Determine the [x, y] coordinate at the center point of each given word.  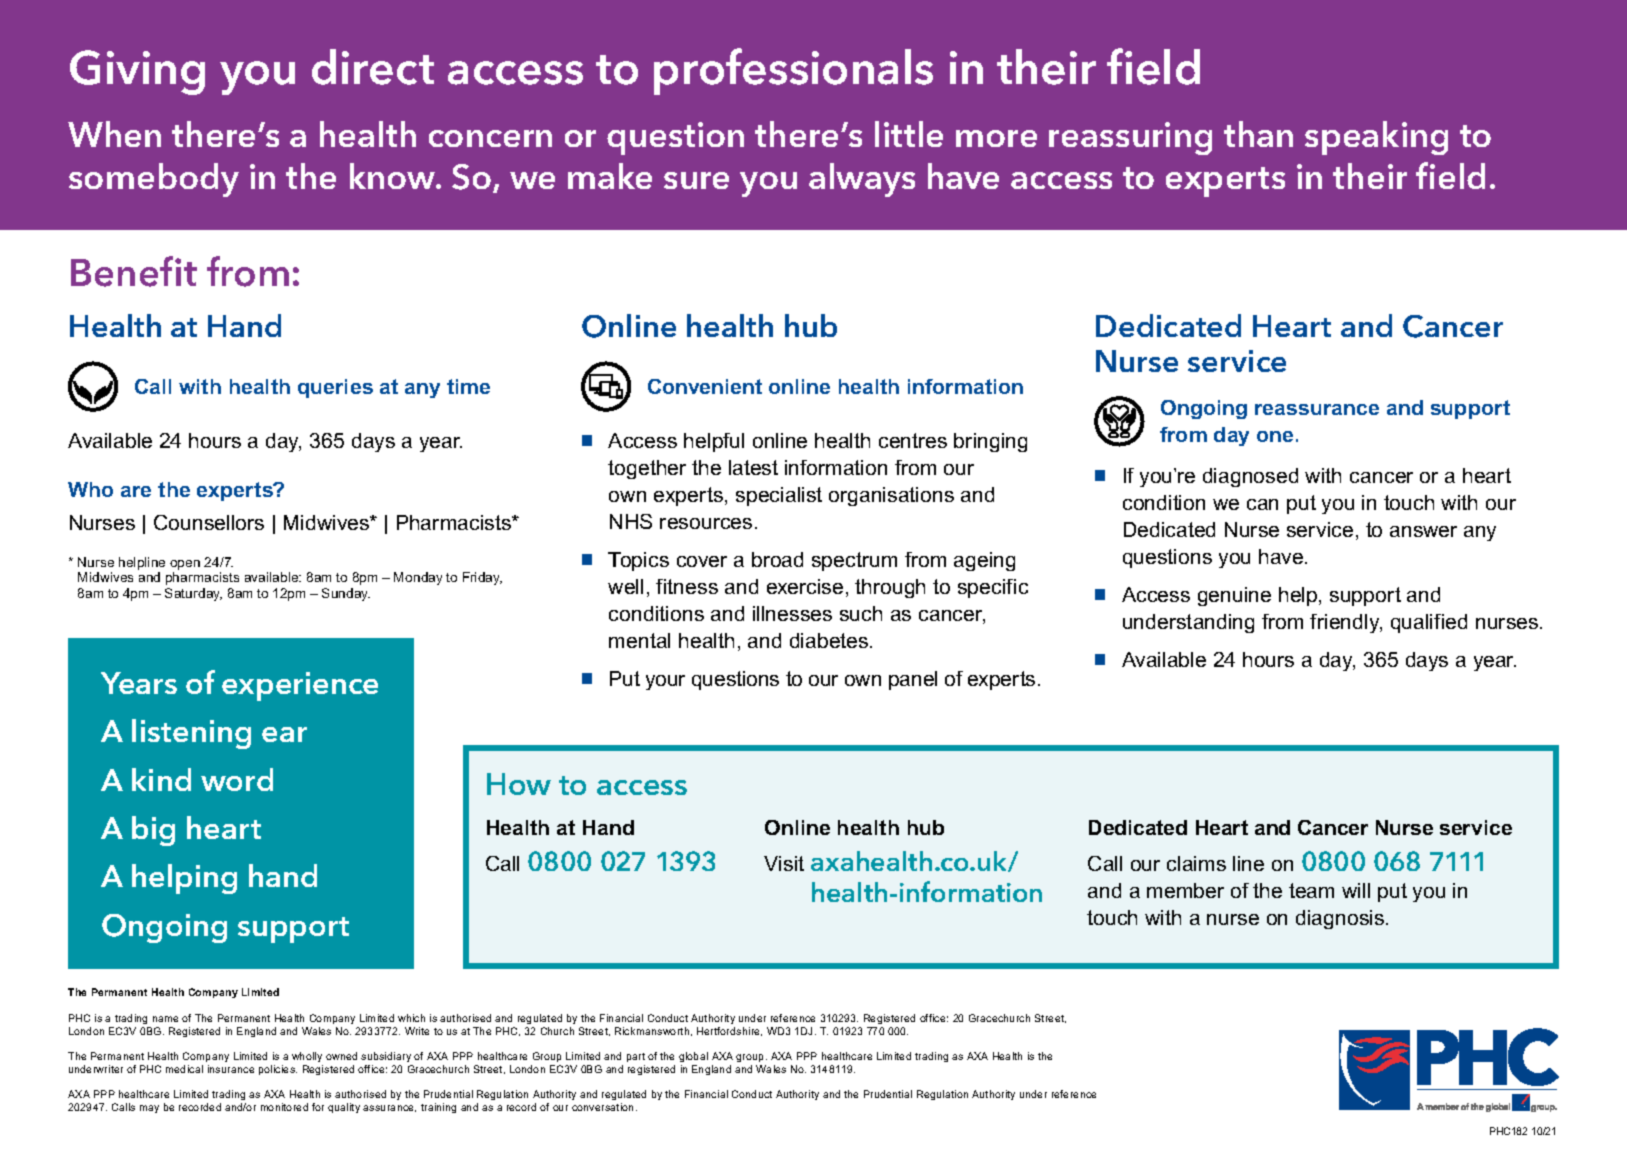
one [1275, 436]
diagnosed [1250, 477]
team [1311, 890]
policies [278, 1070]
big [153, 831]
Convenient [705, 386]
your [665, 682]
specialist [779, 496]
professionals [793, 71]
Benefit [134, 271]
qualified [1429, 623]
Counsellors [209, 522]
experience [300, 686]
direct [373, 67]
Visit [784, 863]
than [1258, 134]
